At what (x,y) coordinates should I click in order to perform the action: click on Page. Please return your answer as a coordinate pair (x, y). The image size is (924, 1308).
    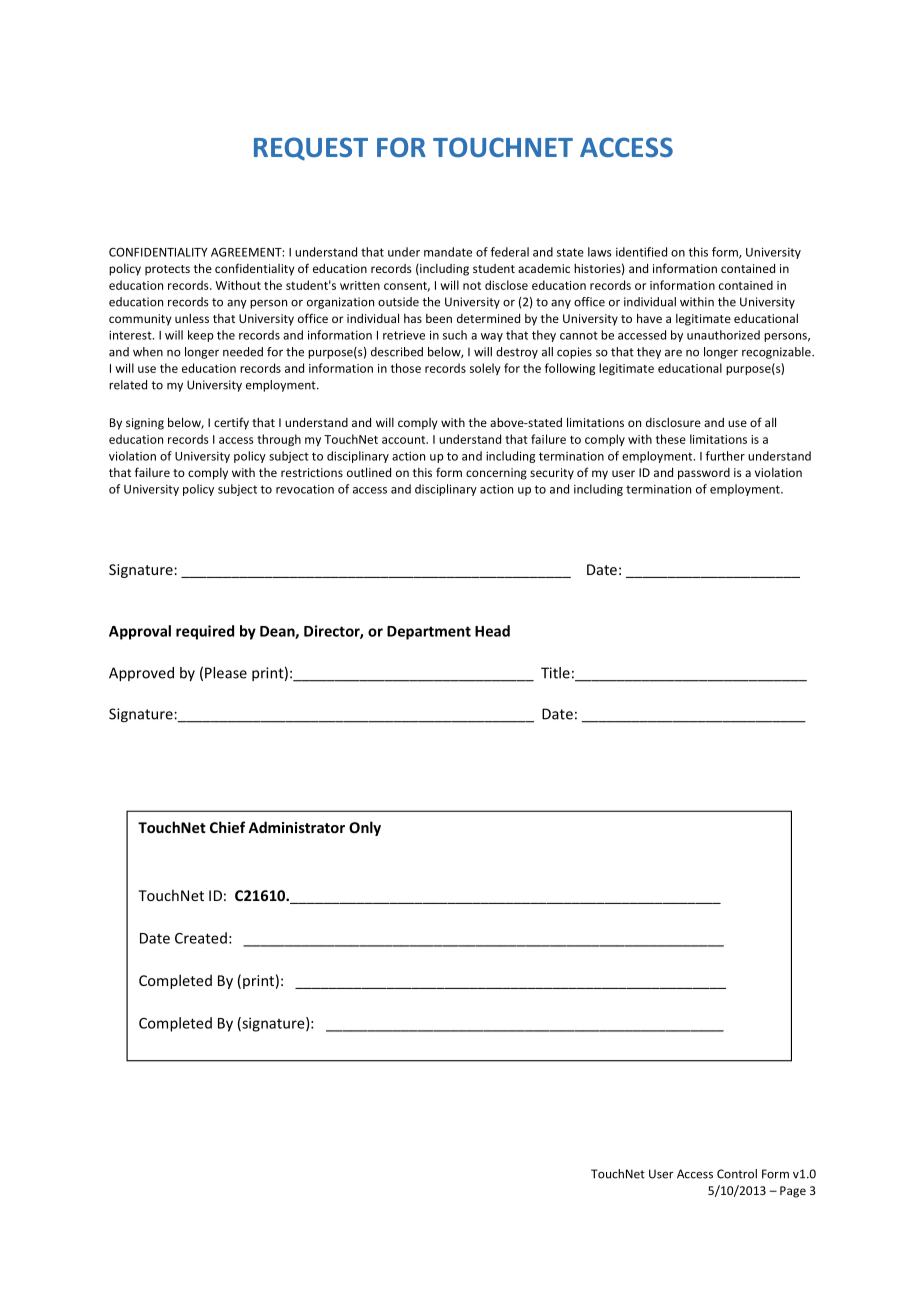
    Looking at the image, I should click on (793, 1192).
